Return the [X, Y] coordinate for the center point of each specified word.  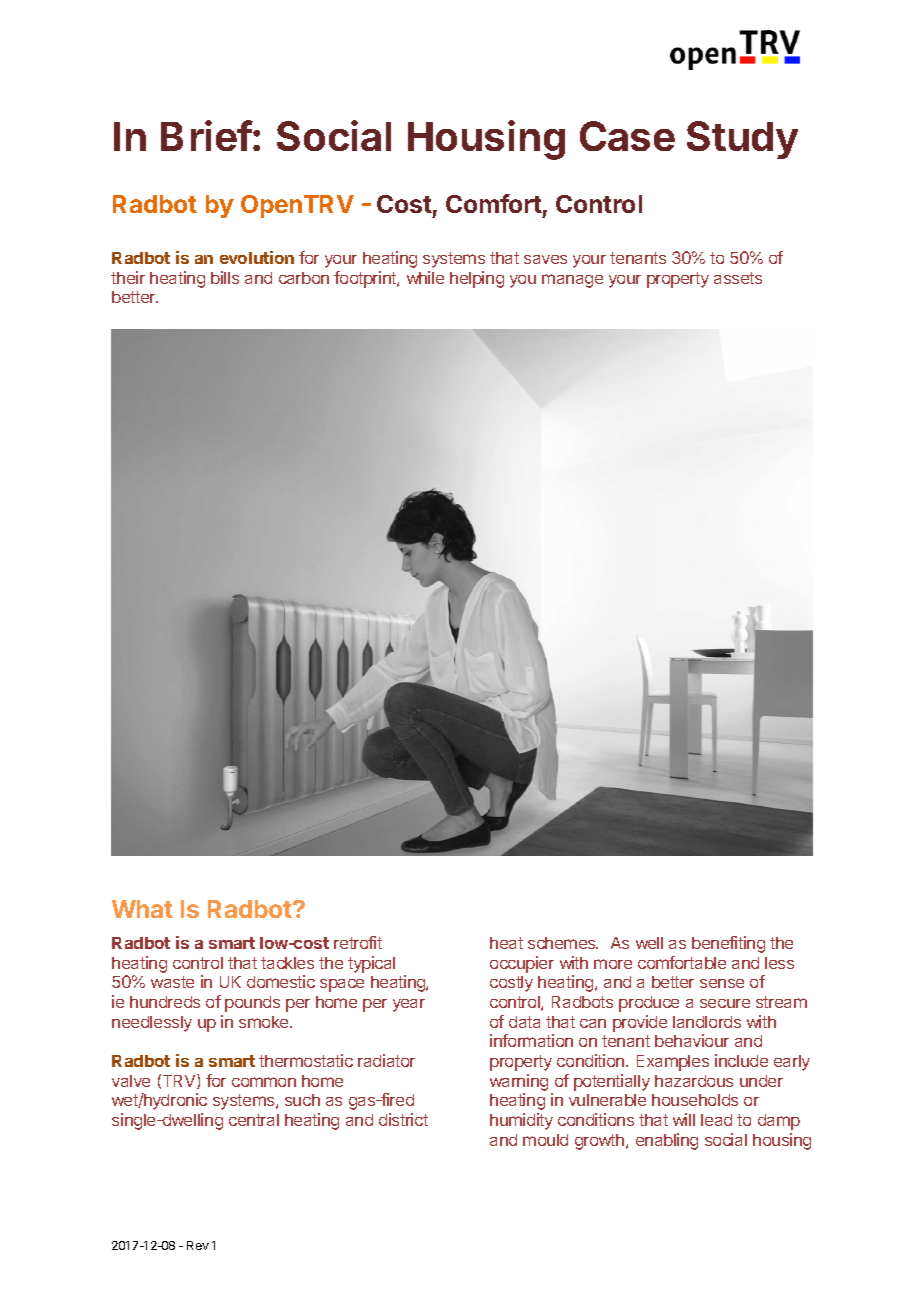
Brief [207, 135]
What [142, 909]
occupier [522, 964]
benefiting [728, 944]
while [425, 277]
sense [722, 983]
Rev [198, 1245]
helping [477, 279]
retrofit [358, 942]
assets [738, 278]
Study [742, 140]
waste [172, 982]
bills [225, 277]
